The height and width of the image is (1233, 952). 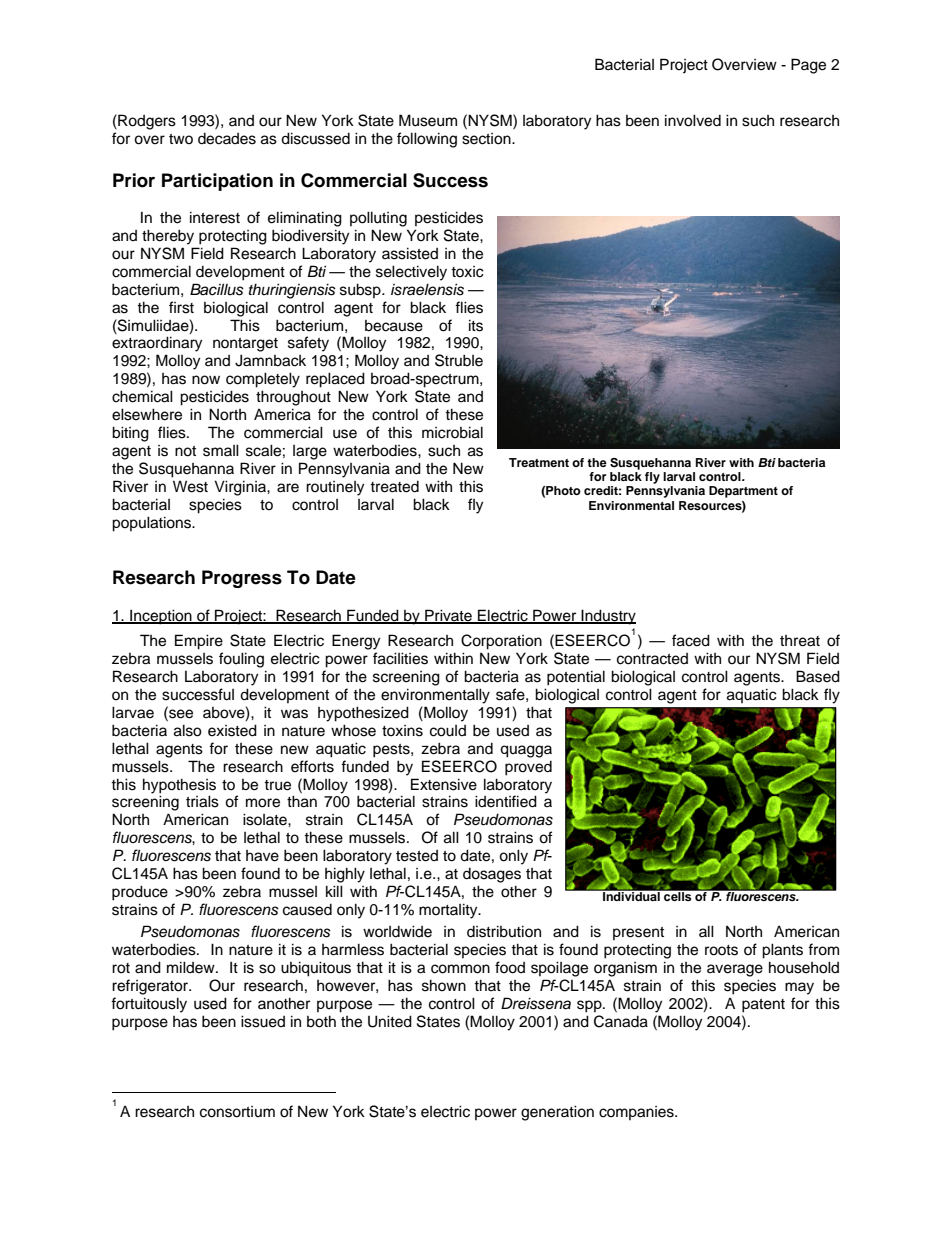 What do you see at coordinates (743, 492) in the image?
I see `Department` at bounding box center [743, 492].
